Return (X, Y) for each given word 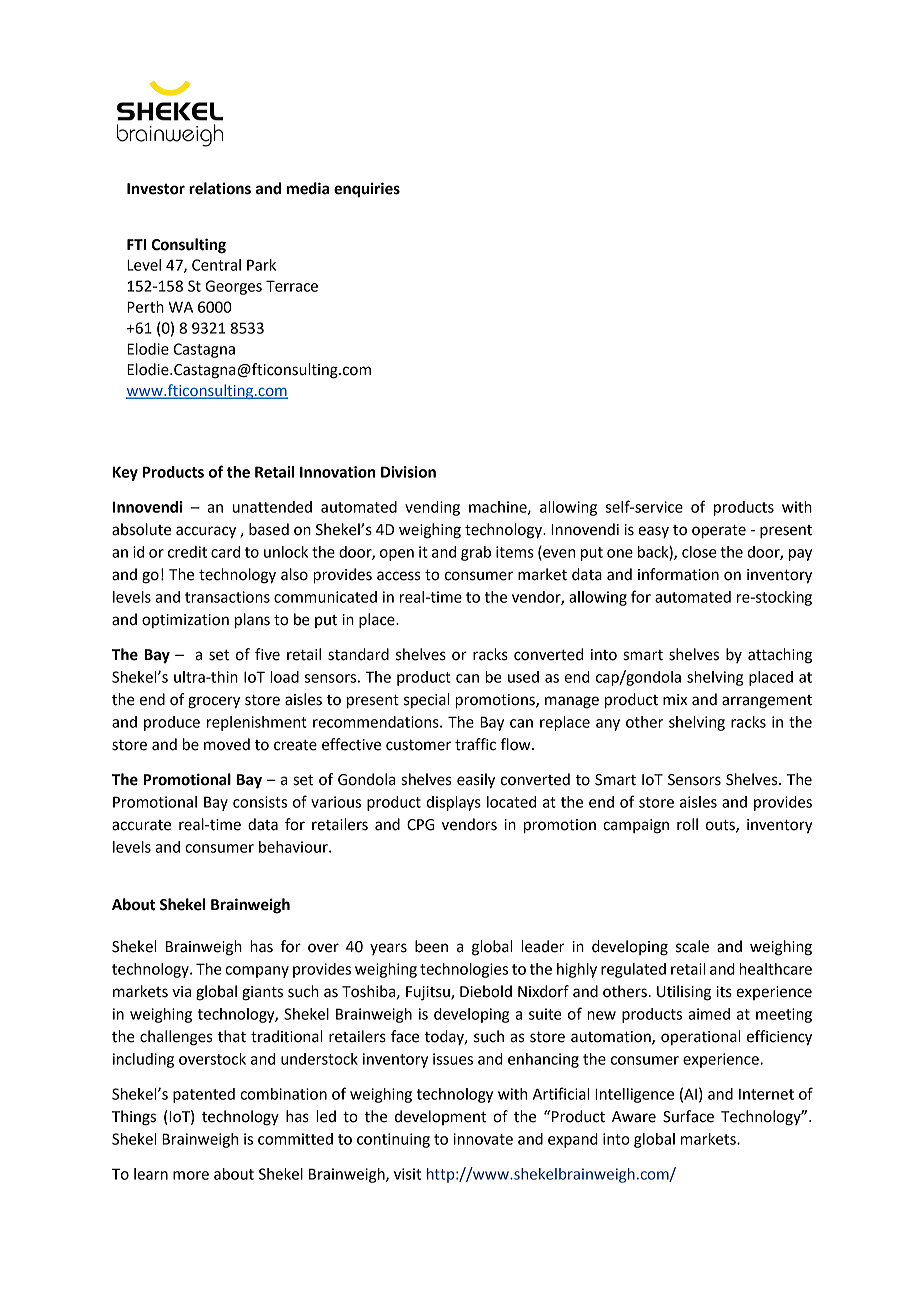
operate (719, 532)
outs (721, 826)
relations (220, 188)
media (308, 188)
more (191, 1175)
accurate (141, 825)
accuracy (206, 532)
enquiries (367, 190)
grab (476, 553)
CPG (421, 825)
